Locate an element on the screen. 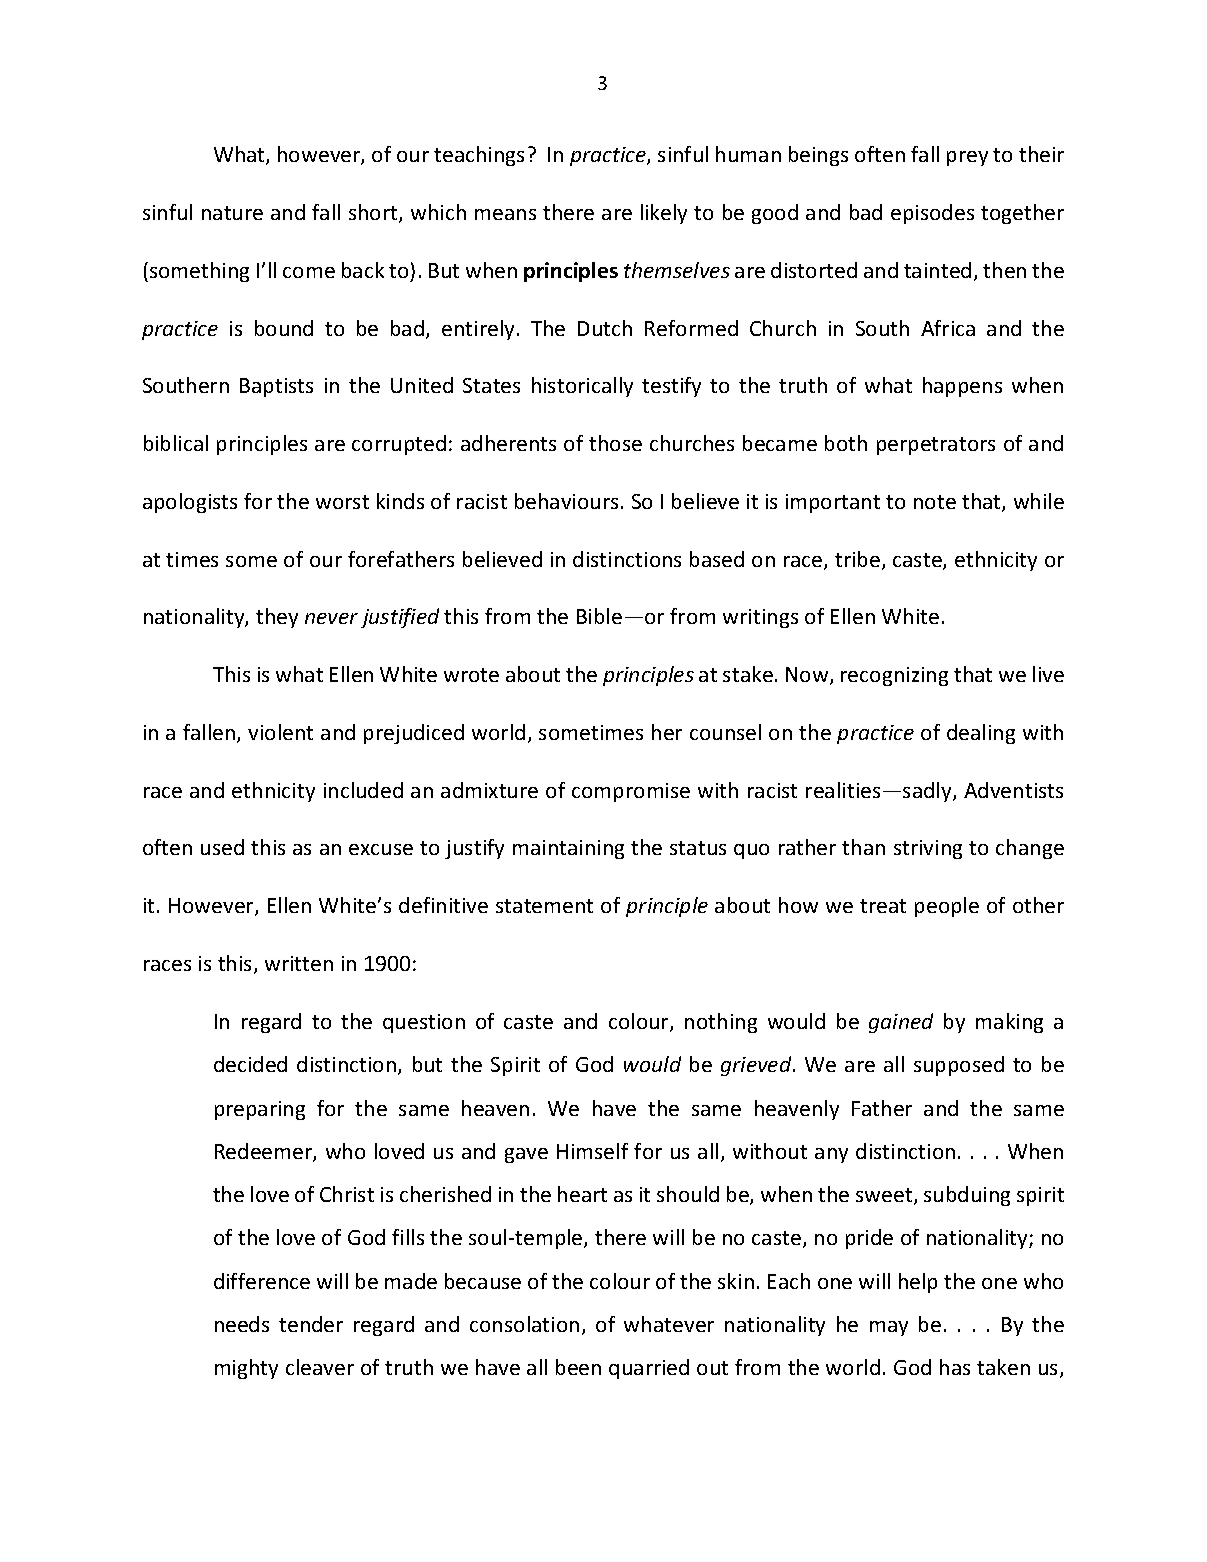 The image size is (1207, 1562). tender is located at coordinates (311, 1324).
